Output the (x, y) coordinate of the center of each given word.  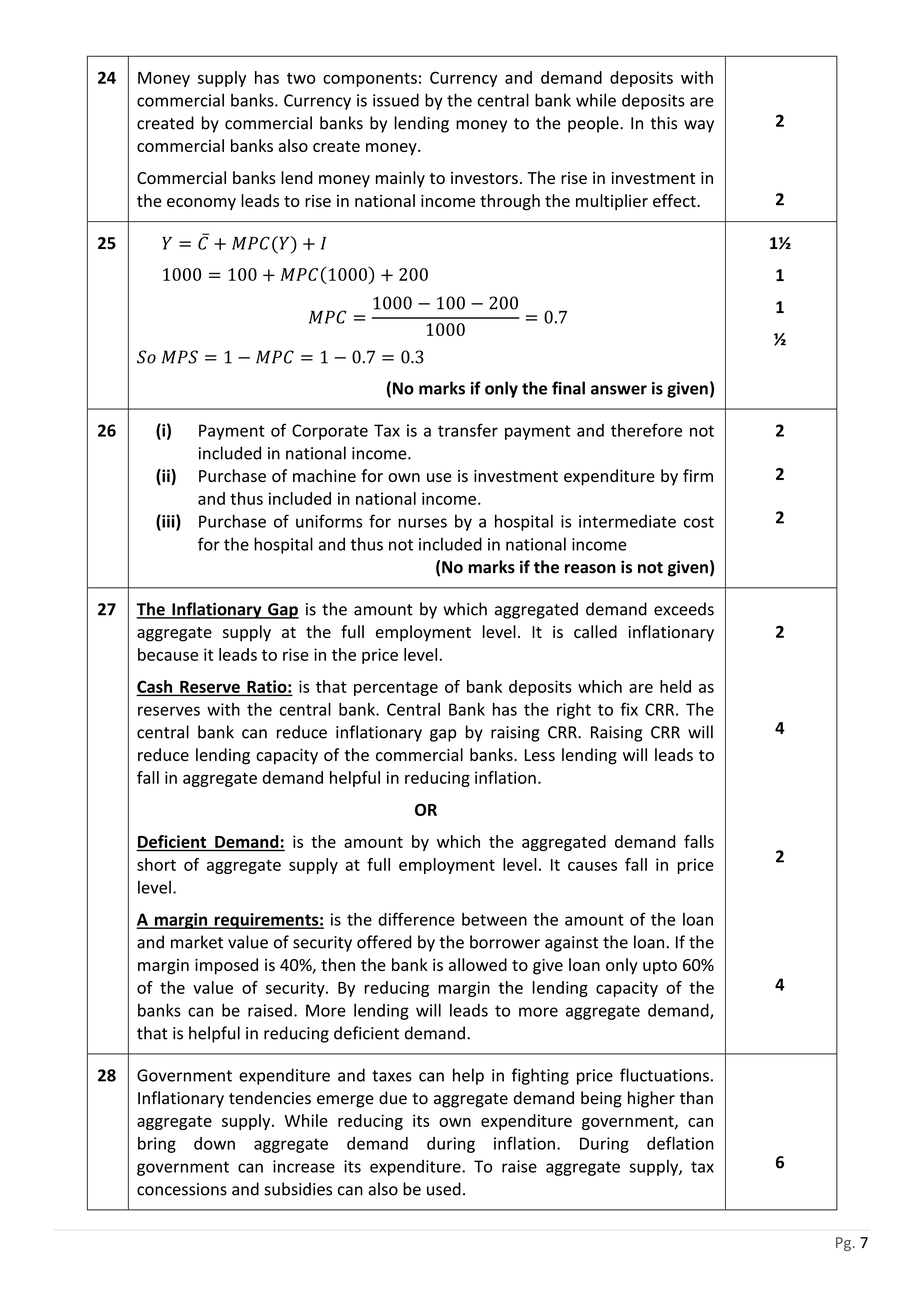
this (663, 123)
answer (619, 390)
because (168, 654)
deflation (680, 1143)
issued (396, 100)
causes (592, 866)
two (301, 78)
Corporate (330, 432)
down (214, 1143)
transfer (468, 430)
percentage (396, 688)
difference (416, 919)
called (595, 631)
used (444, 1189)
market (197, 942)
